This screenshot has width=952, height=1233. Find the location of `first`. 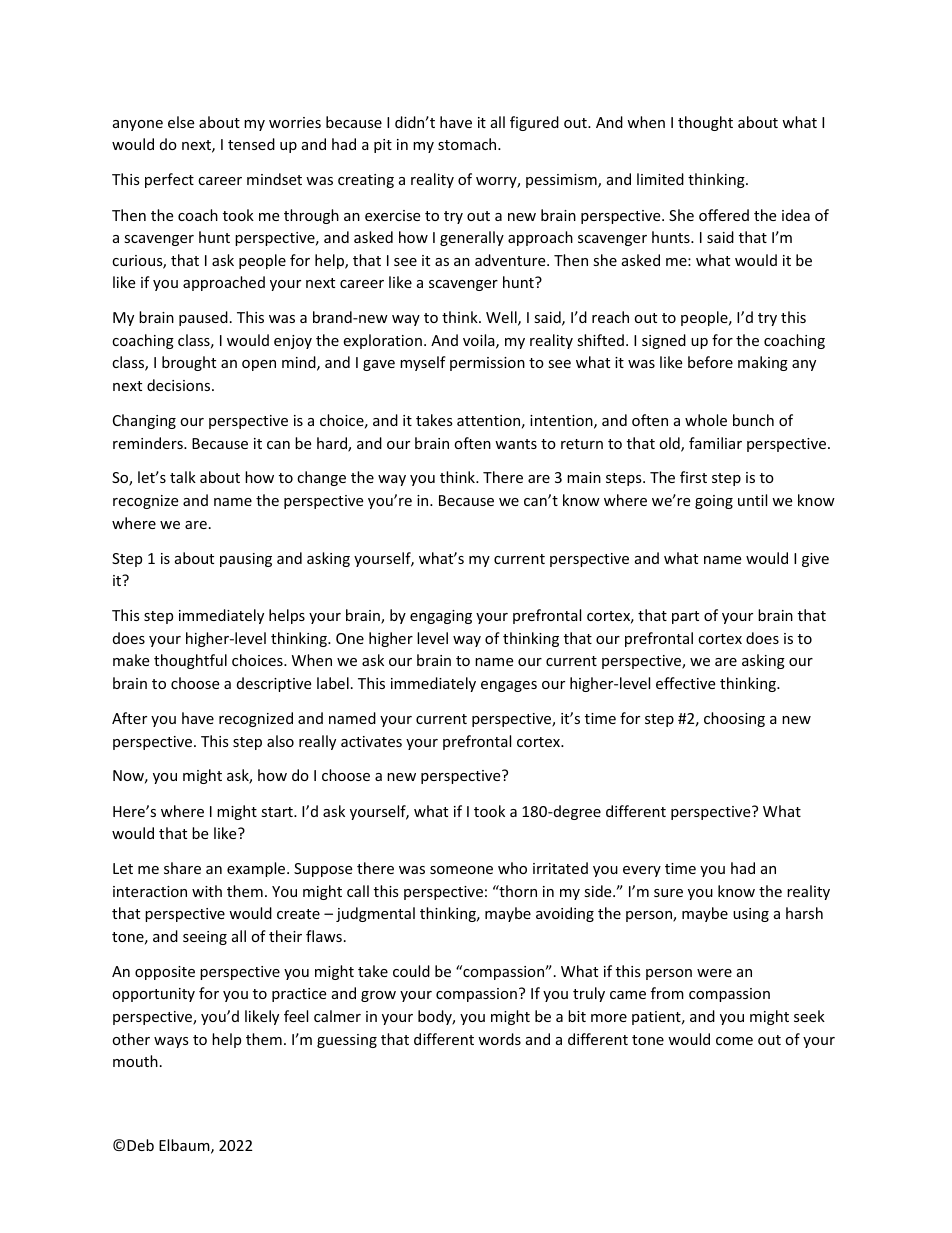

first is located at coordinates (693, 477).
